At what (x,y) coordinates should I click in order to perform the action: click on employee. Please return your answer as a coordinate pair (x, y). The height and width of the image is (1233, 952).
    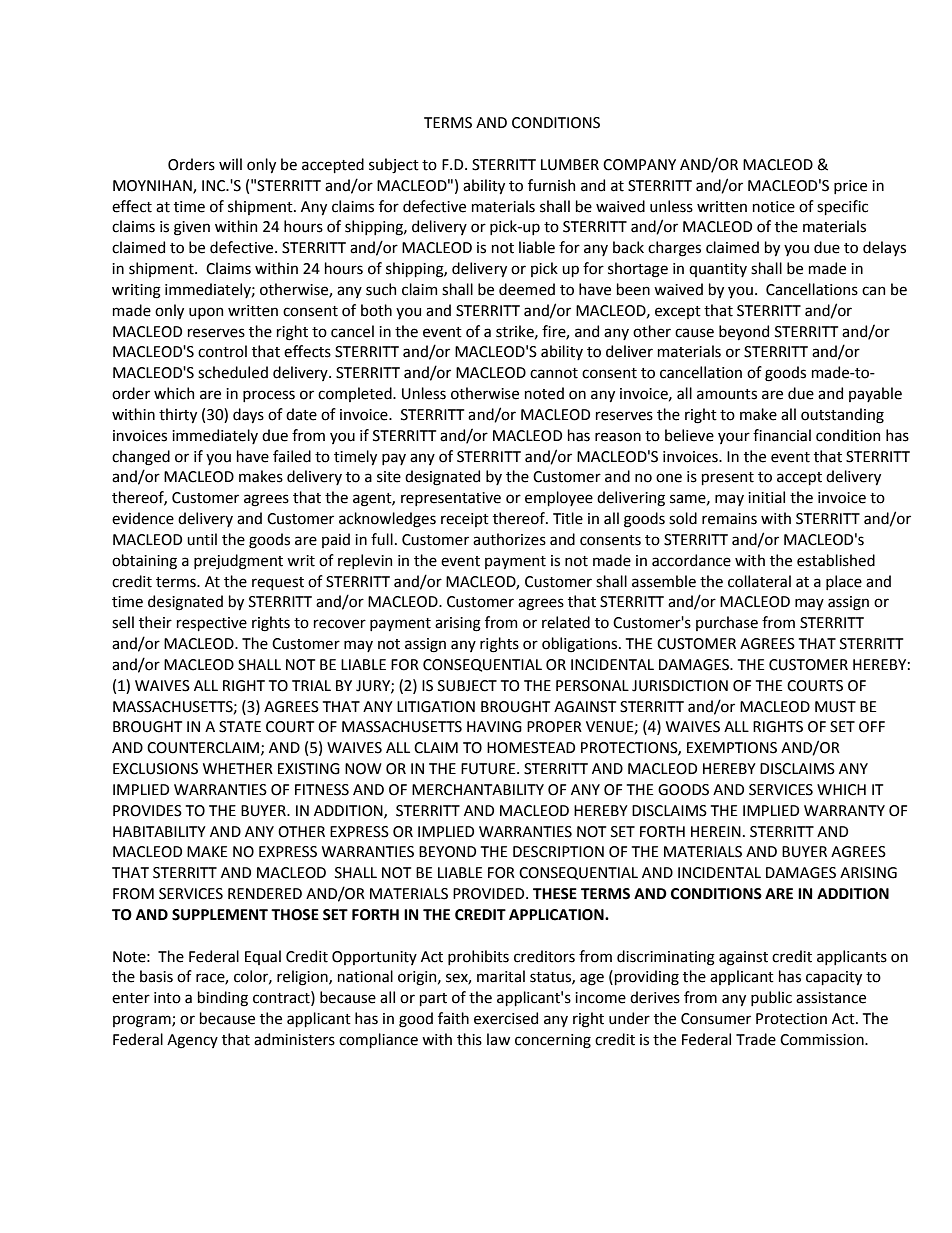
    Looking at the image, I should click on (559, 498).
